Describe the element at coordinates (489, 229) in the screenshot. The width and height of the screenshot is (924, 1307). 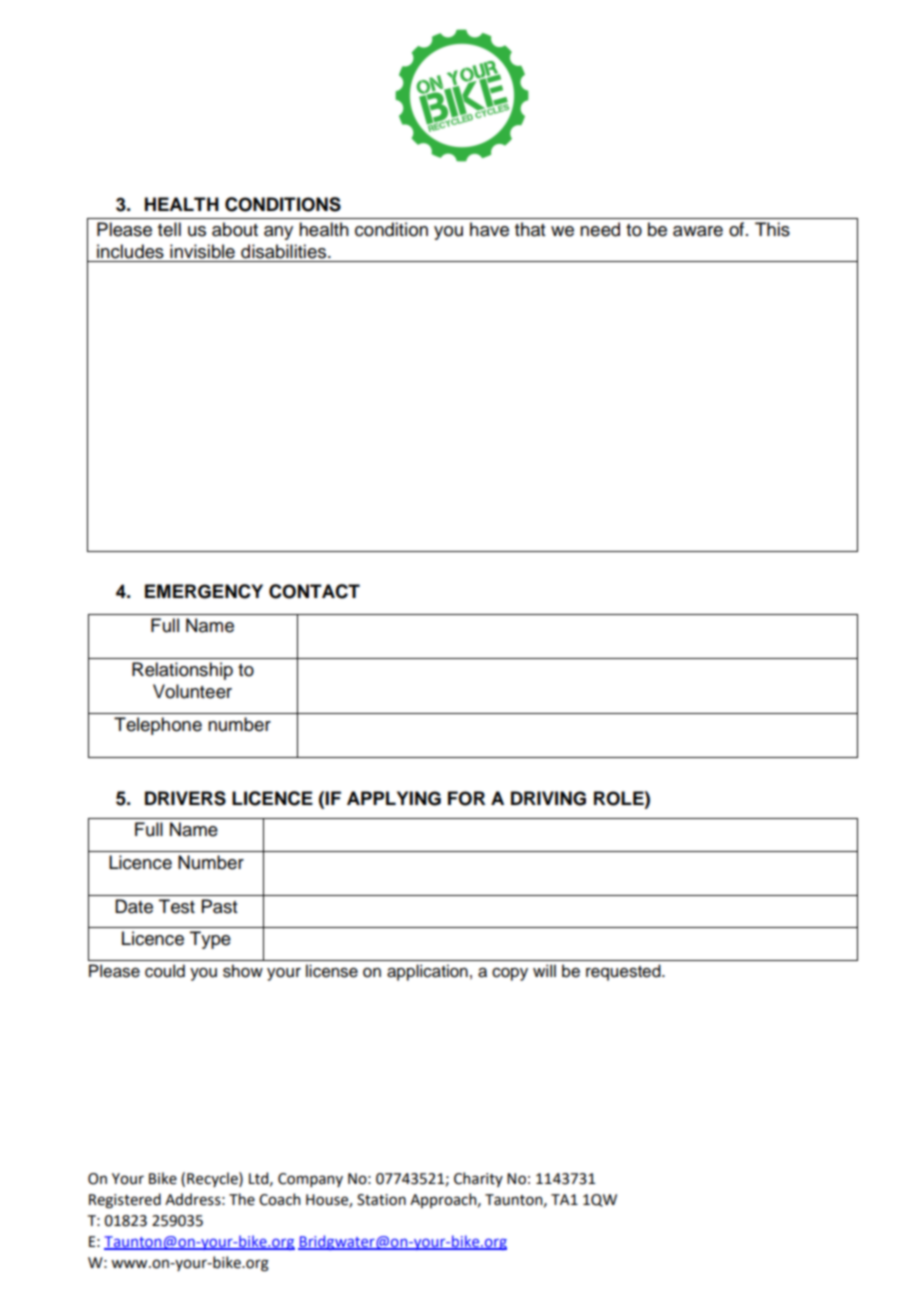
I see `have` at that location.
